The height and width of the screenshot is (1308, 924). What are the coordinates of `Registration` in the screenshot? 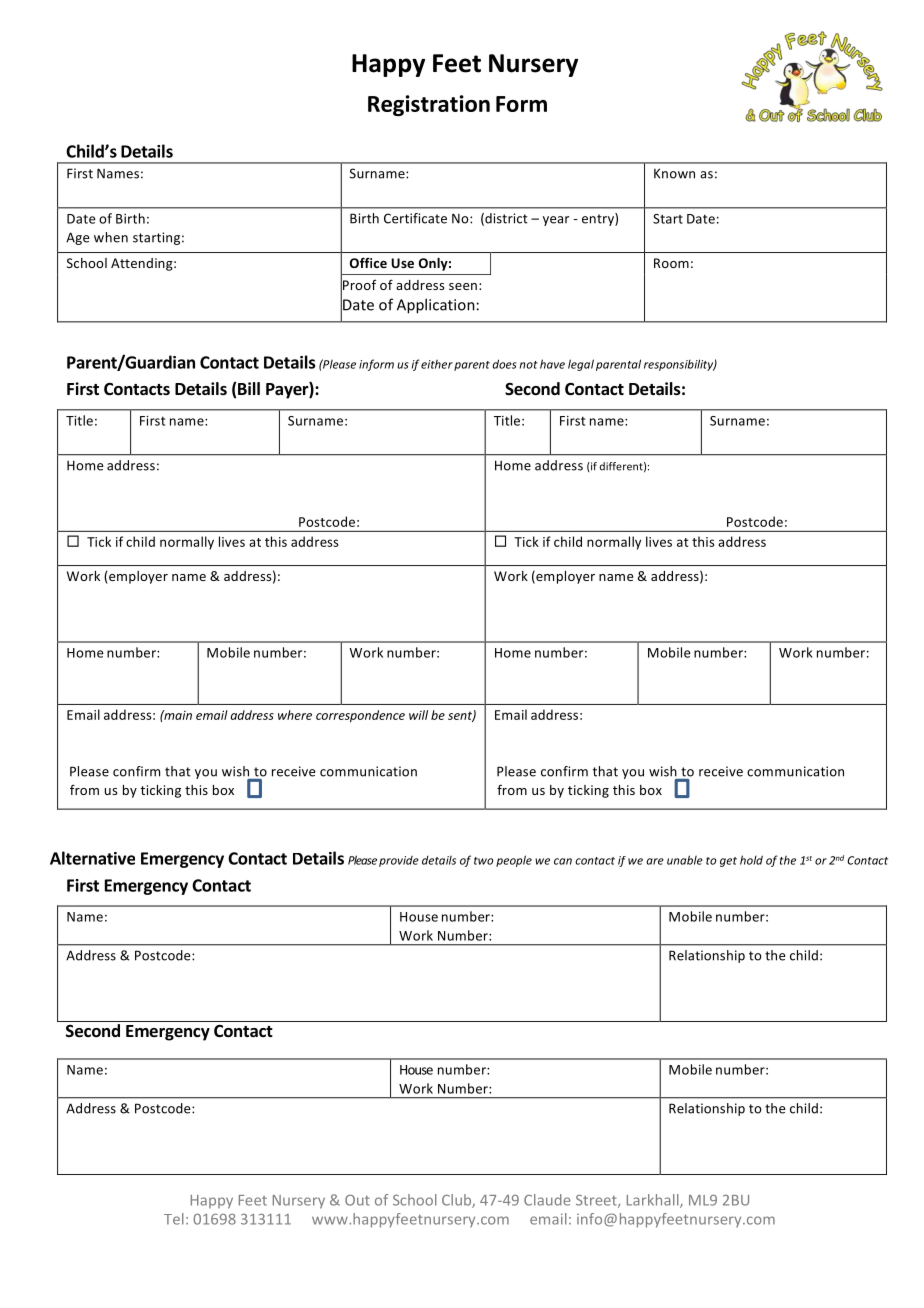 It's located at (429, 105).
